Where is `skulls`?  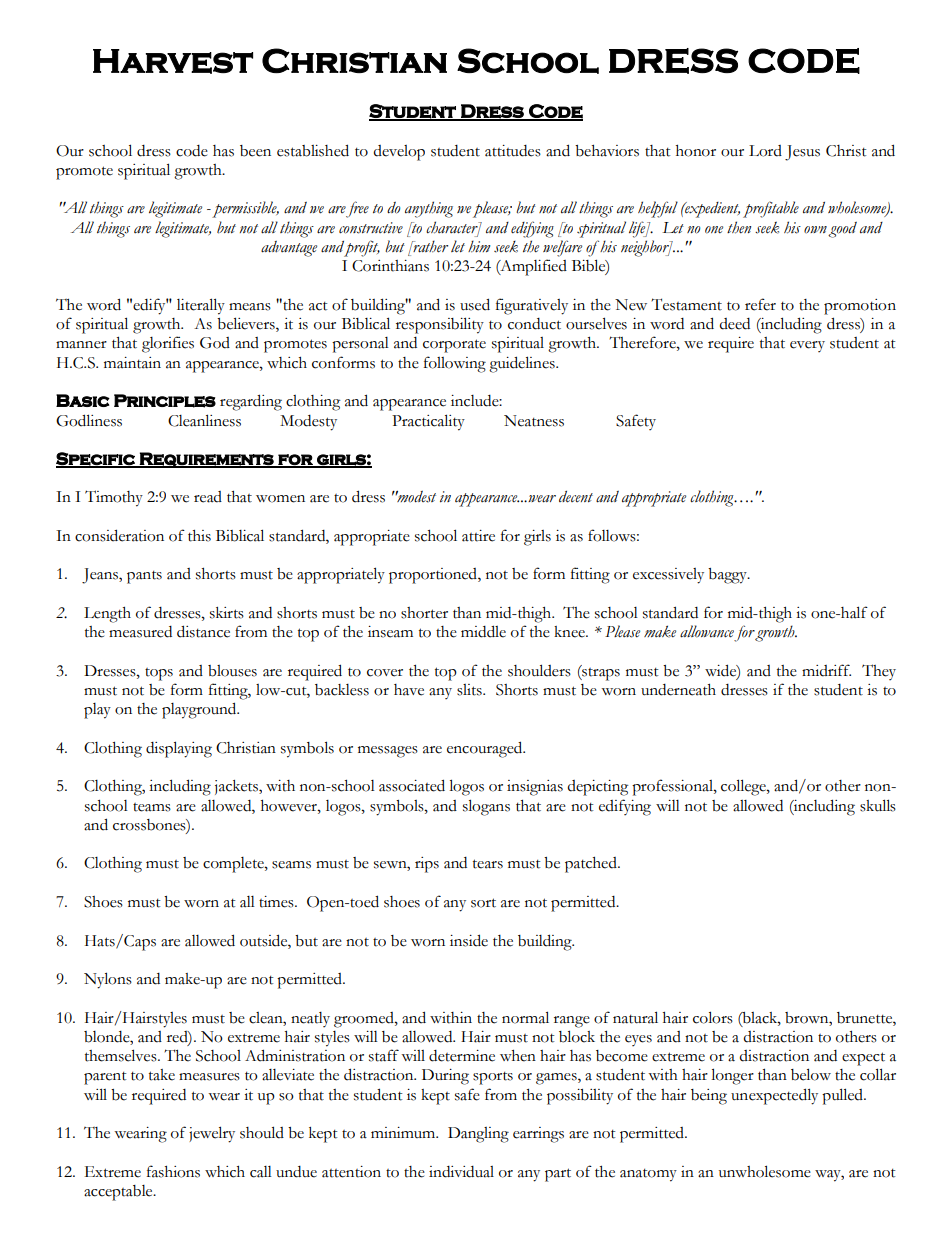 skulls is located at coordinates (878, 805).
